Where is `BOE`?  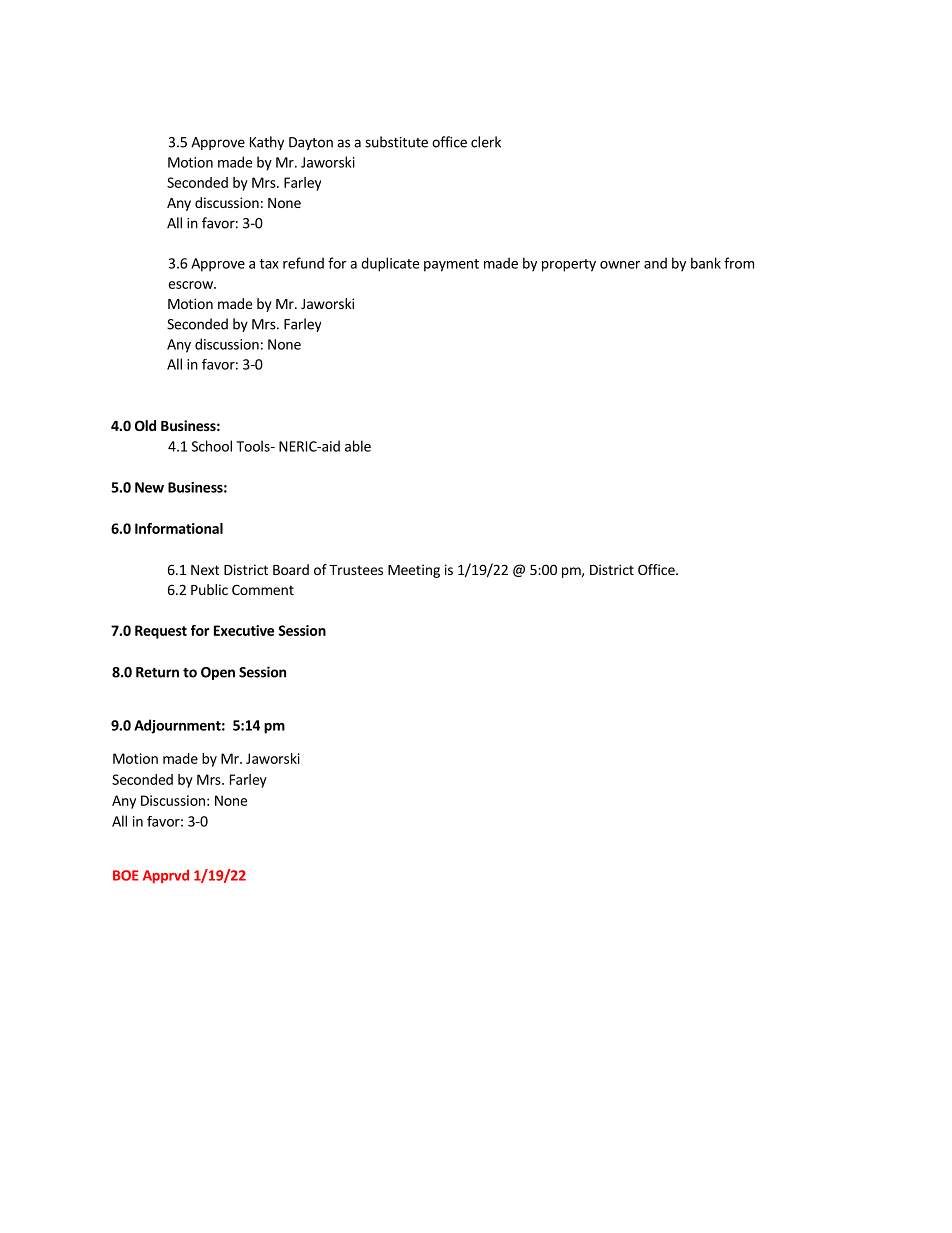 BOE is located at coordinates (126, 875).
